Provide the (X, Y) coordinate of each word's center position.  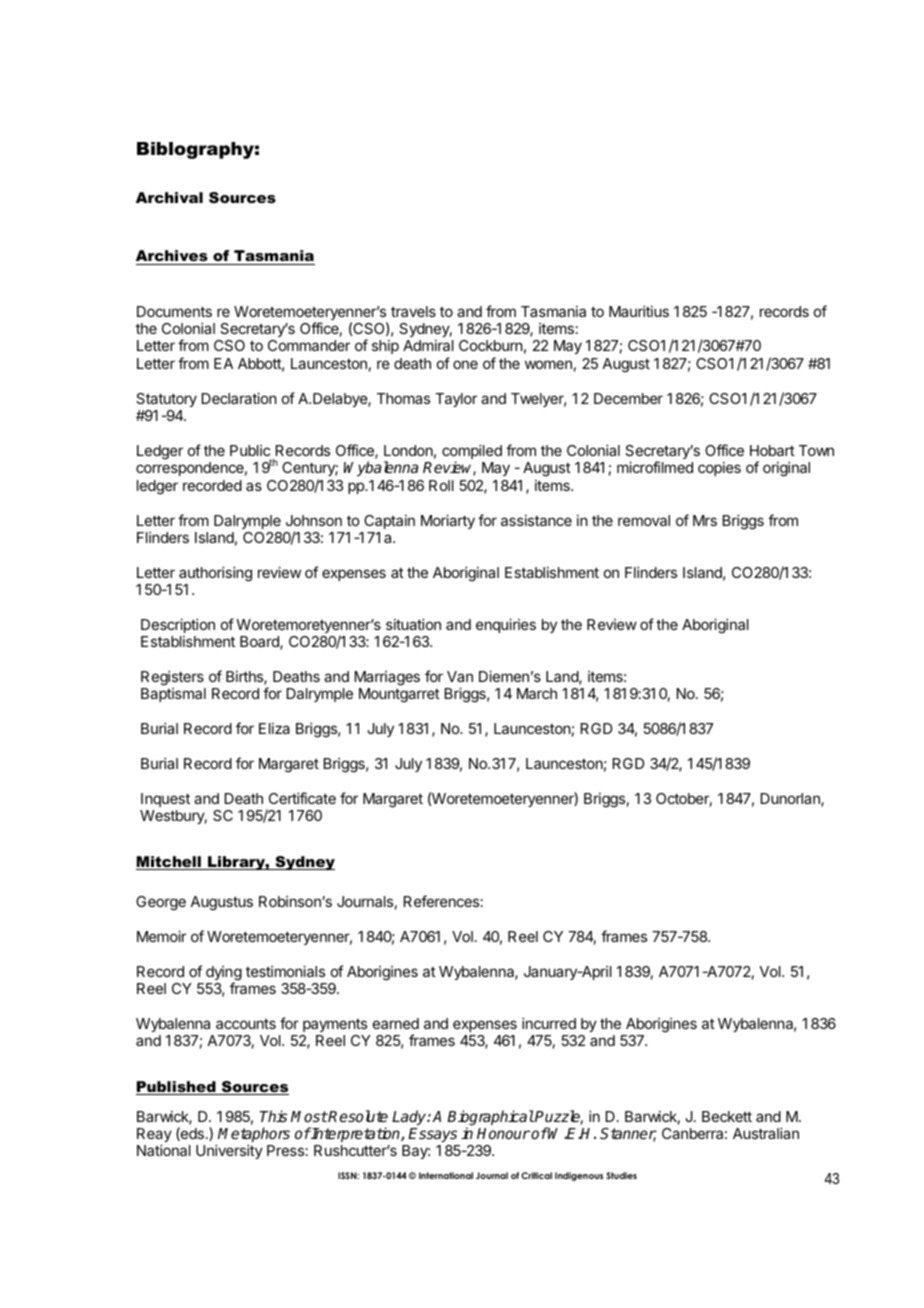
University (229, 1151)
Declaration (239, 398)
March (537, 693)
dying (224, 974)
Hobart (772, 450)
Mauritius (639, 311)
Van (460, 676)
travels (413, 311)
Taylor (456, 400)
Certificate (302, 798)
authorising (215, 574)
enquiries (506, 625)
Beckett (727, 1116)
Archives (173, 257)
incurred (549, 1023)
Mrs (705, 520)
